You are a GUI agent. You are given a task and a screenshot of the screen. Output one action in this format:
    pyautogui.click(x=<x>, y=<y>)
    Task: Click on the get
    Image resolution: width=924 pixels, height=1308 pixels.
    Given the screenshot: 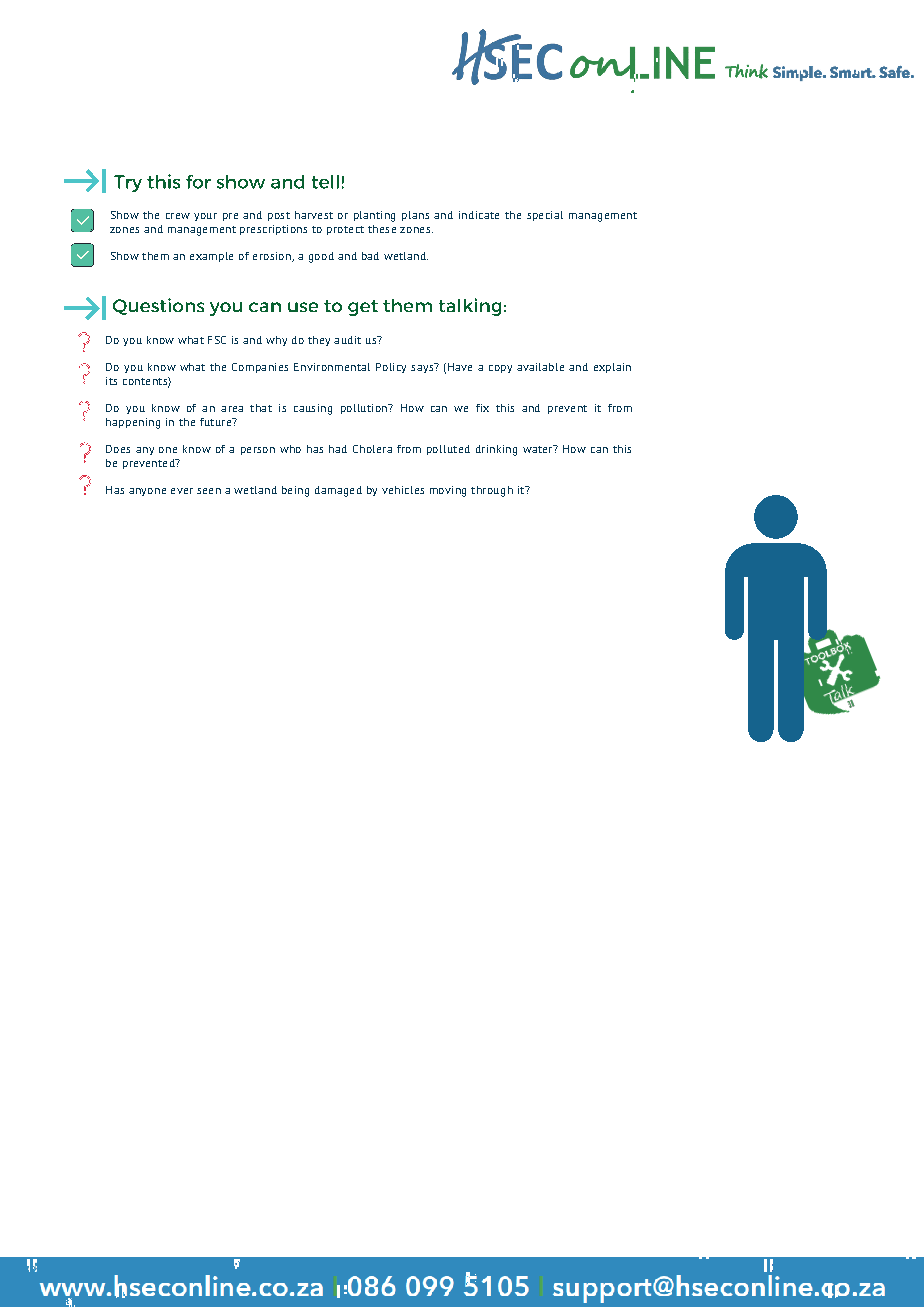 What is the action you would take?
    pyautogui.click(x=363, y=308)
